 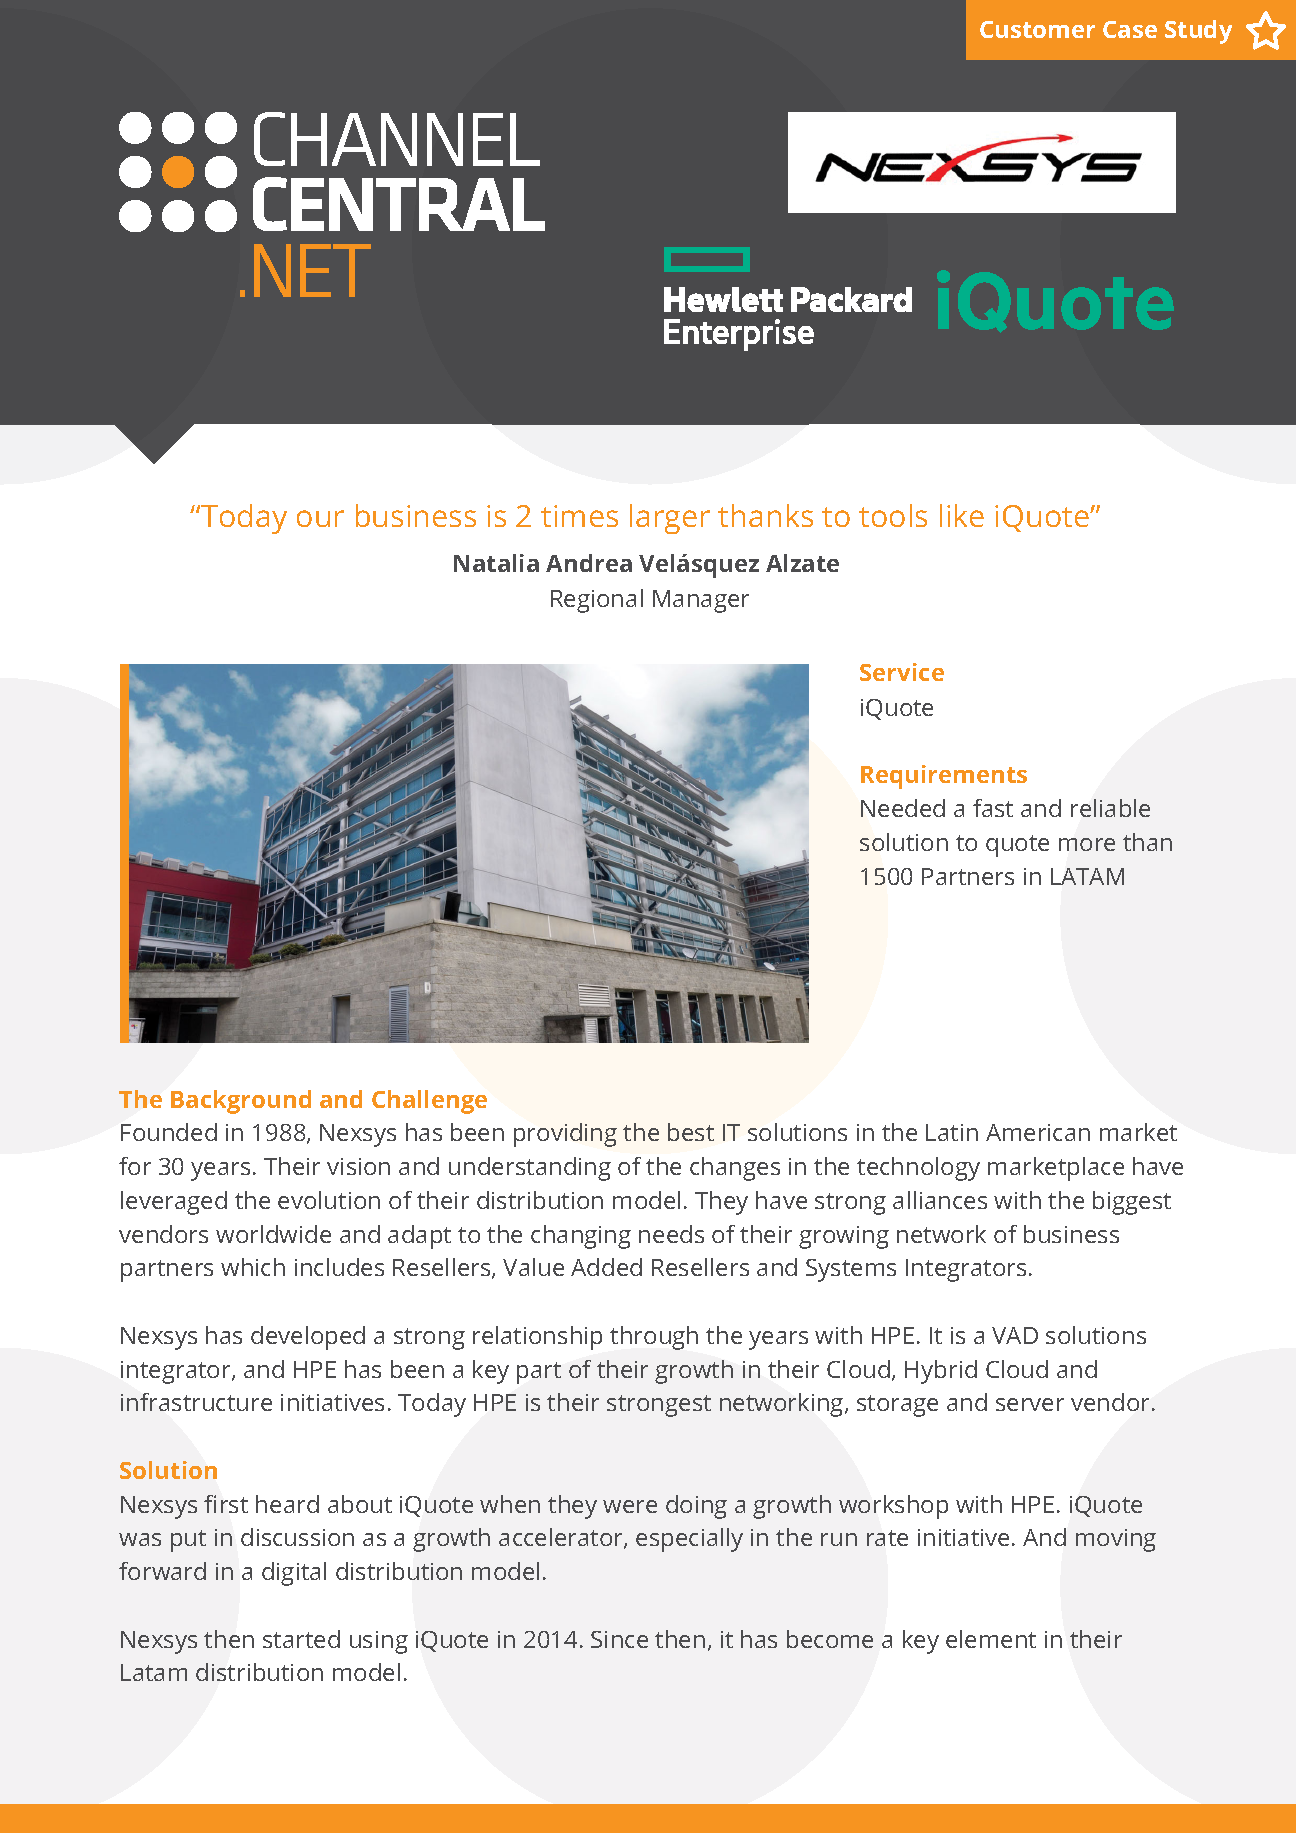 I want to click on Customer, so click(x=1037, y=29).
